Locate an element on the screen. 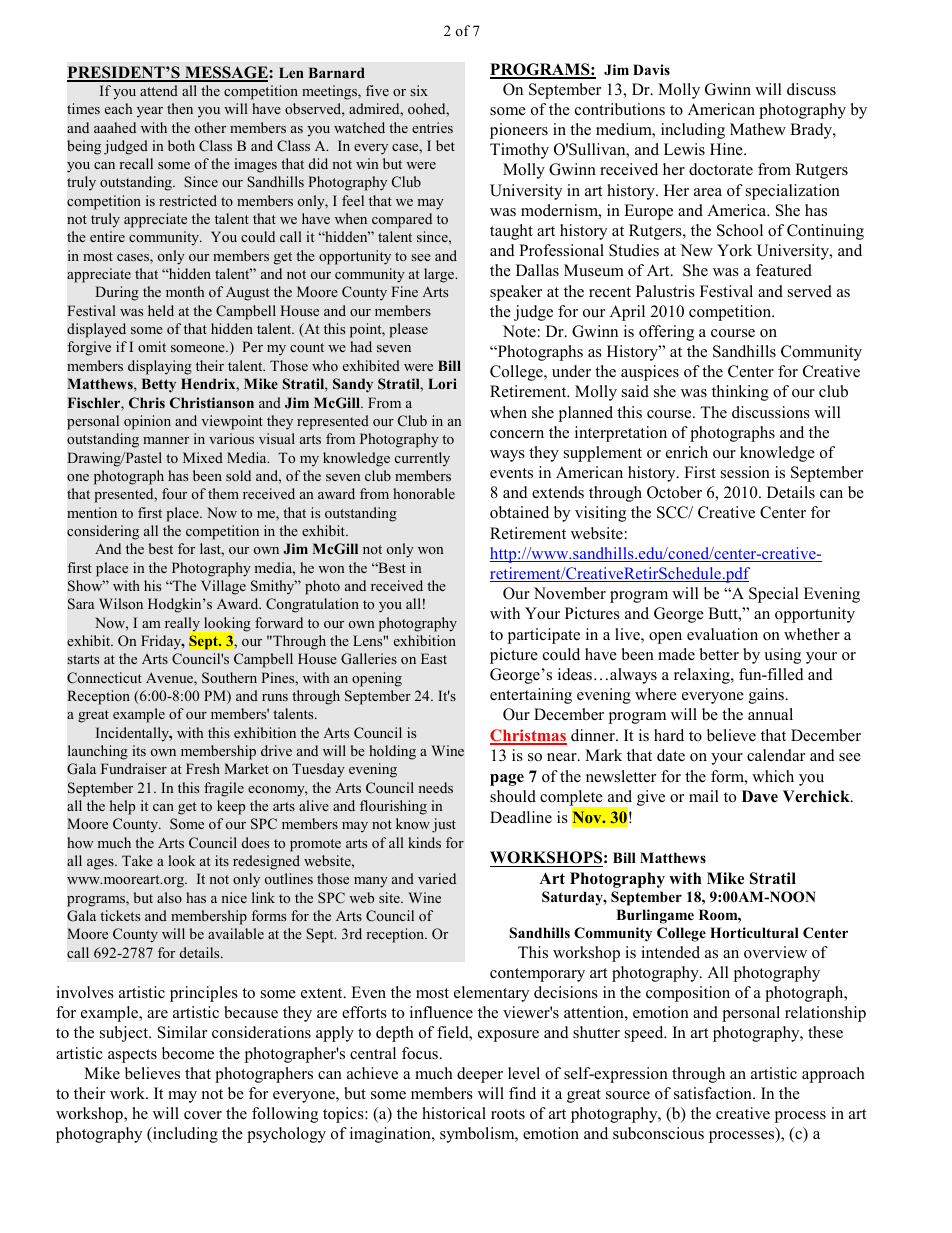 The image size is (952, 1233). Mathew is located at coordinates (758, 129).
